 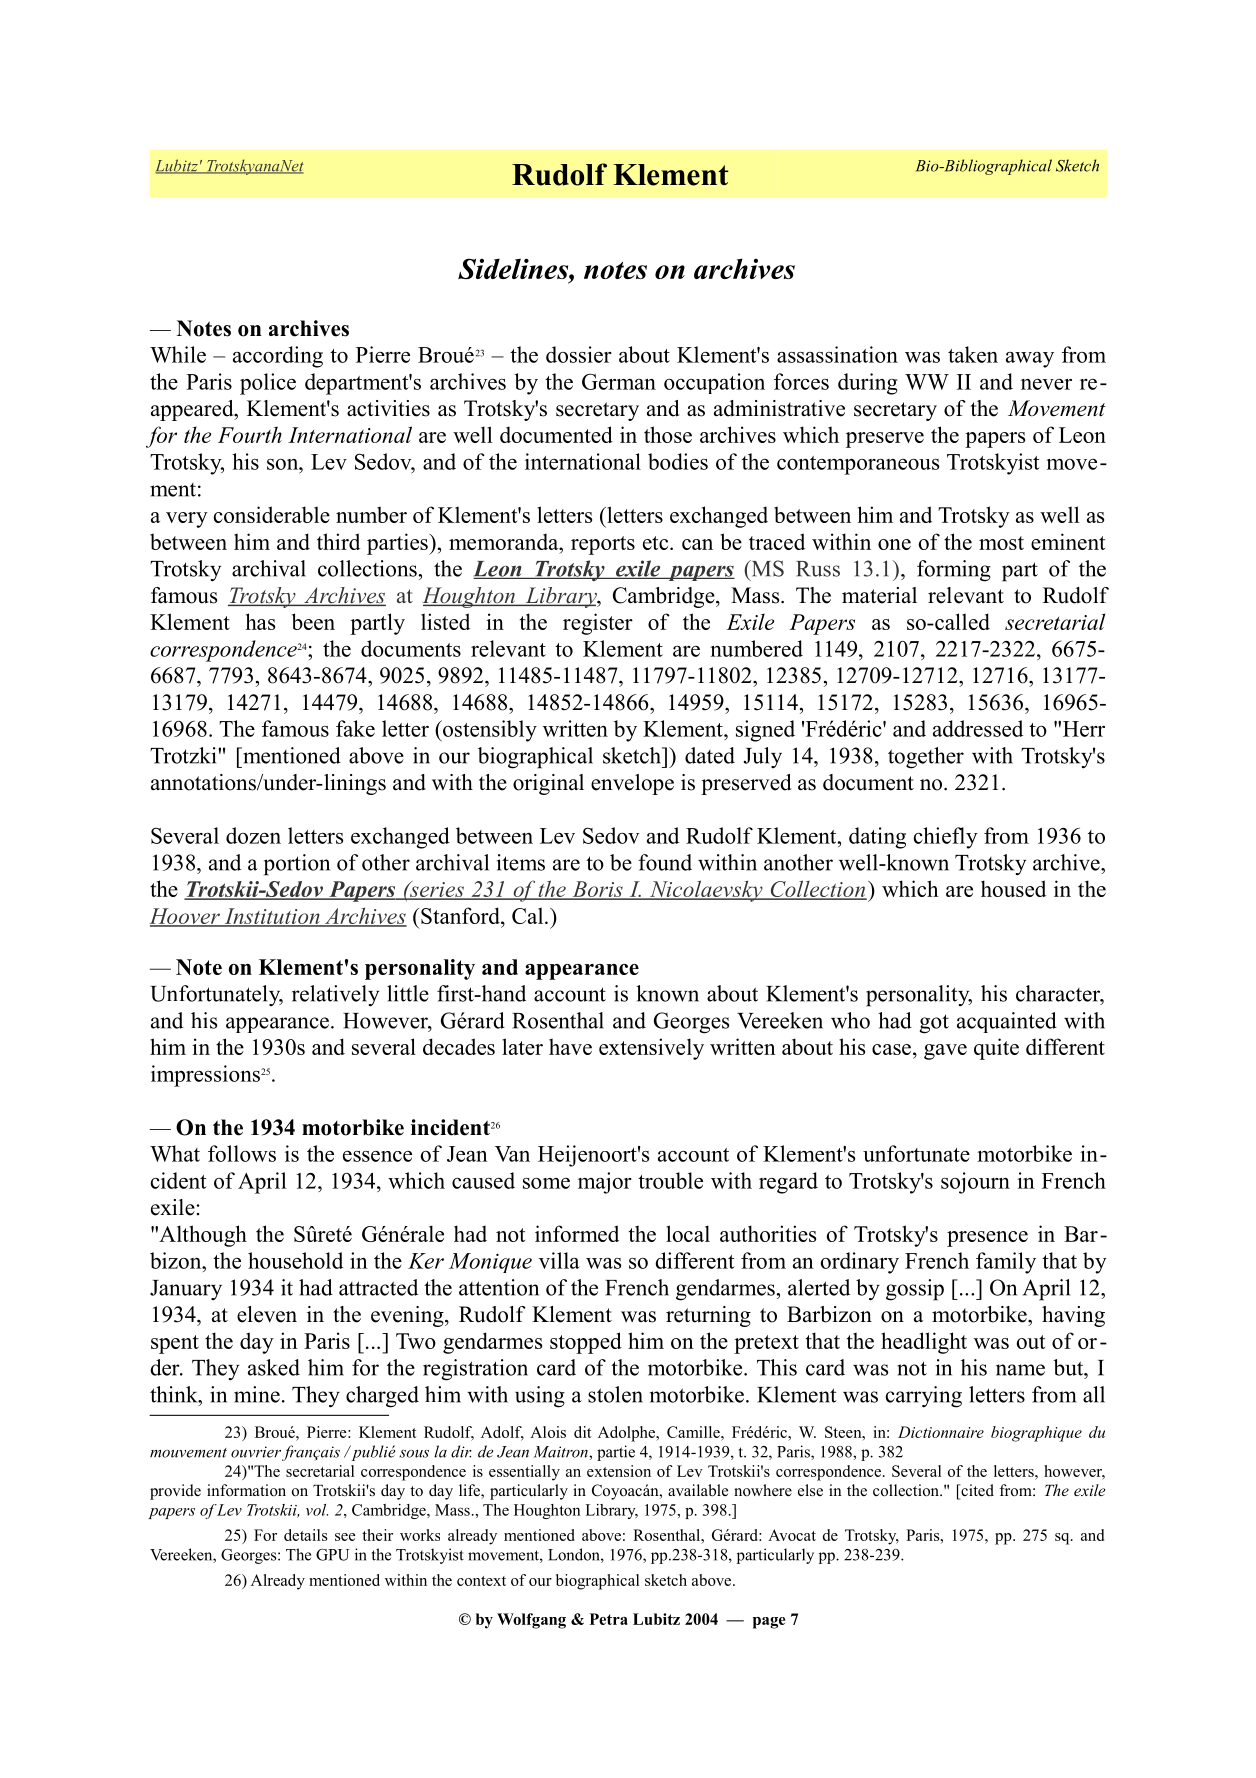 I want to click on German, so click(x=619, y=381).
